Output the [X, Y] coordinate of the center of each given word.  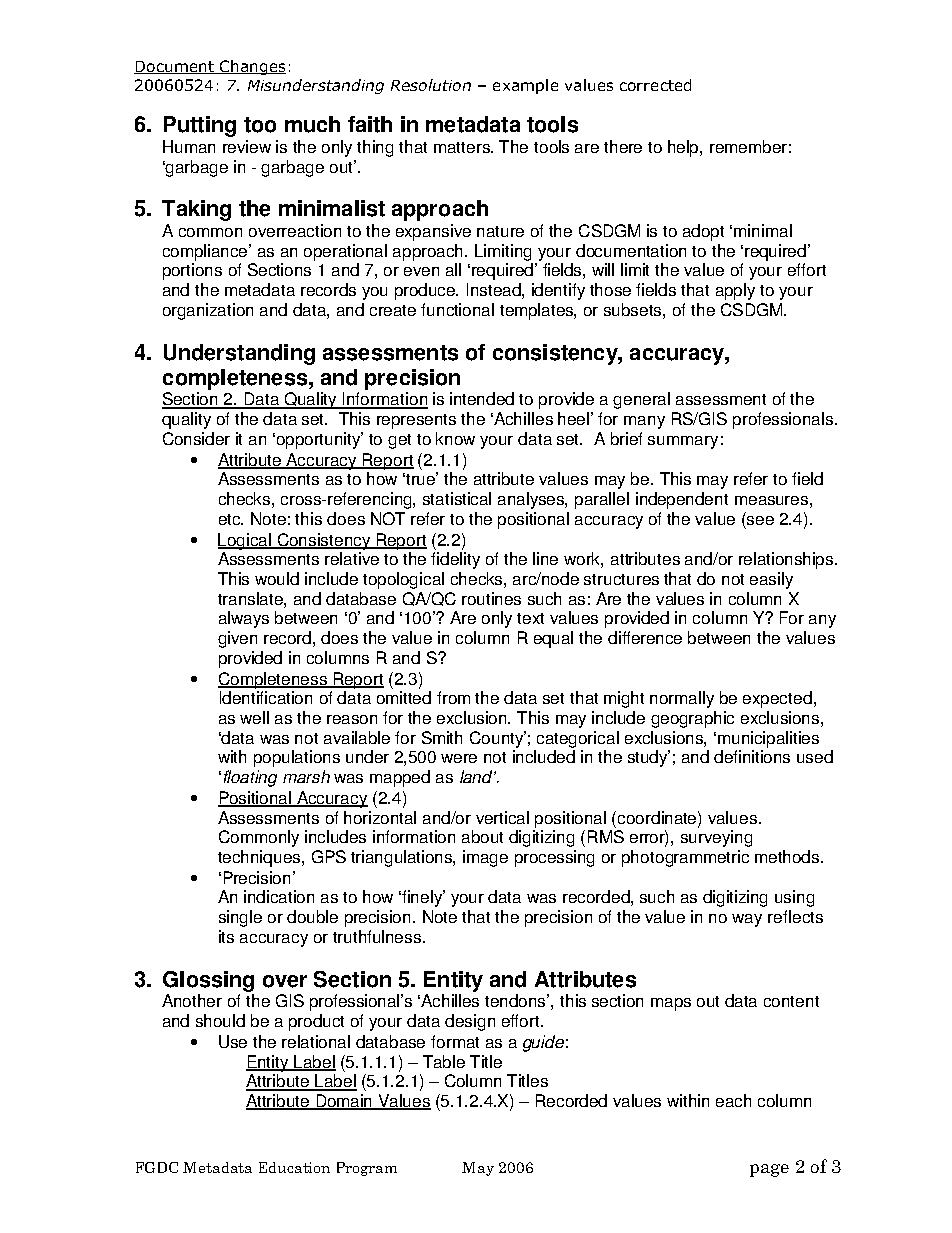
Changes [252, 67]
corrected [655, 85]
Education [294, 1167]
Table [444, 1061]
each [733, 1100]
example [525, 86]
